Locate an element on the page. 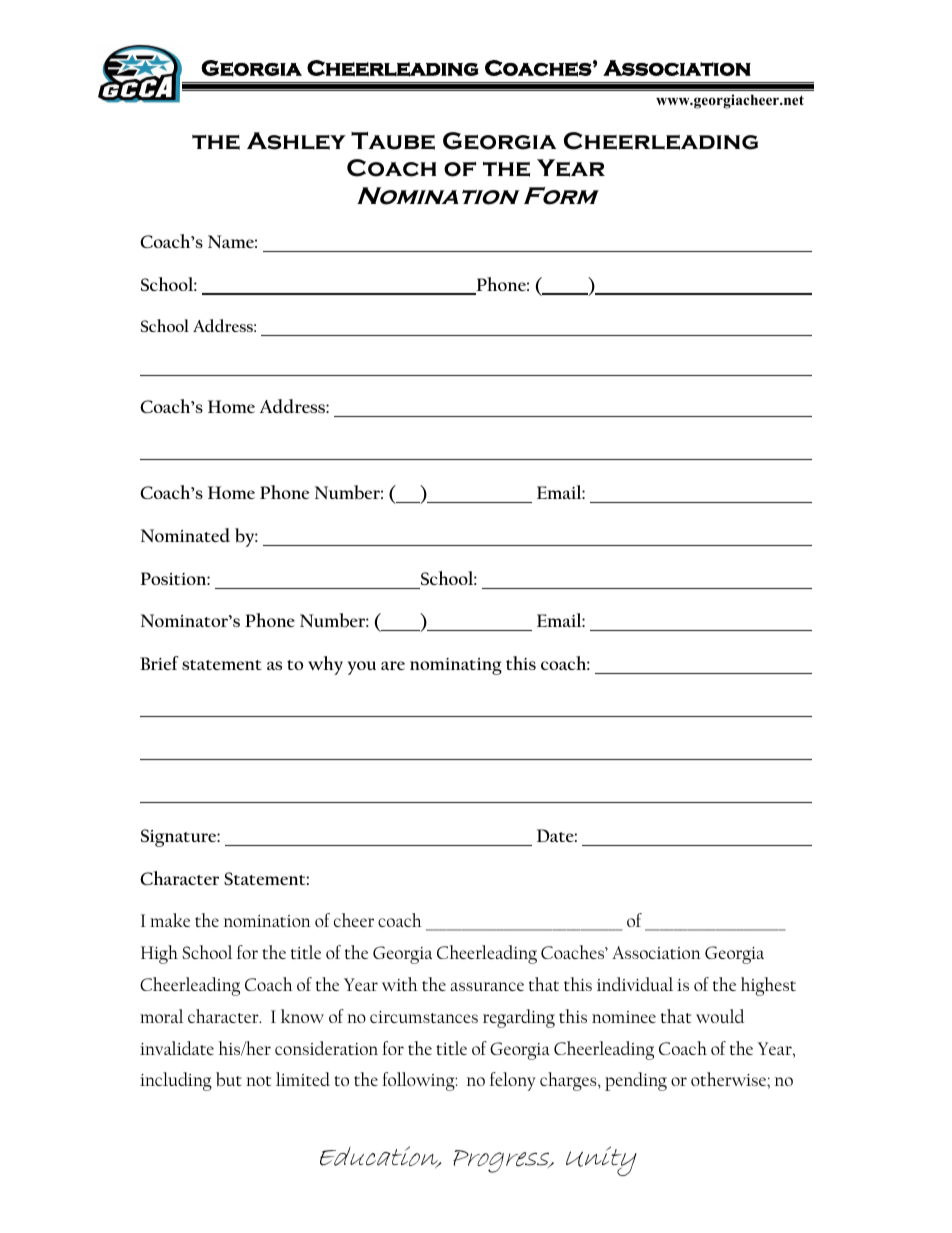  would is located at coordinates (720, 1016).
